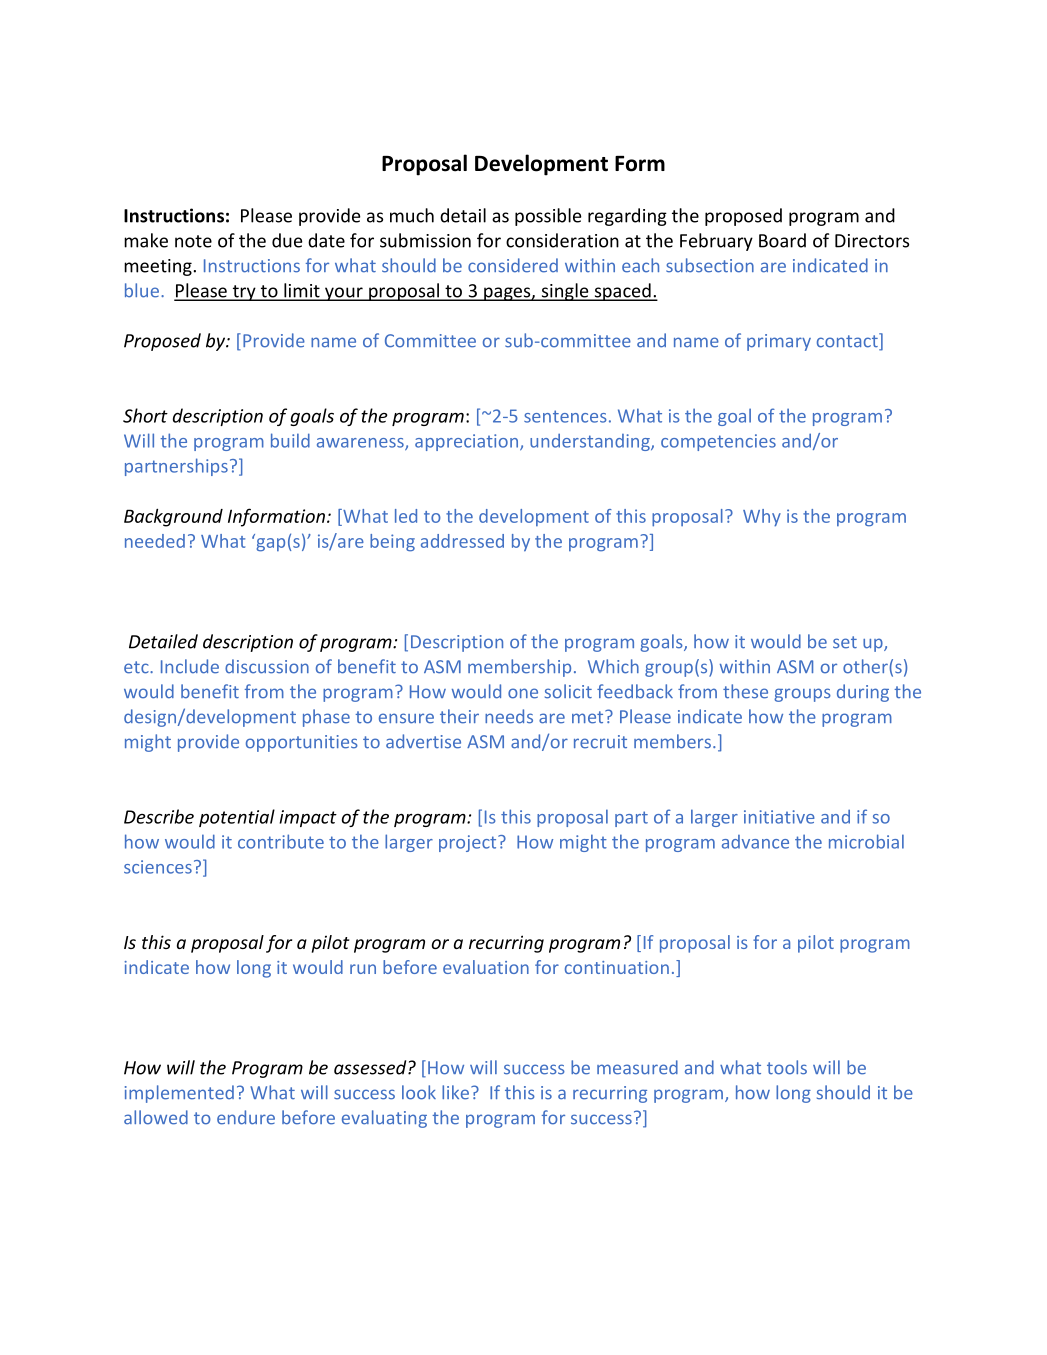 The image size is (1047, 1355). I want to click on note, so click(193, 241).
